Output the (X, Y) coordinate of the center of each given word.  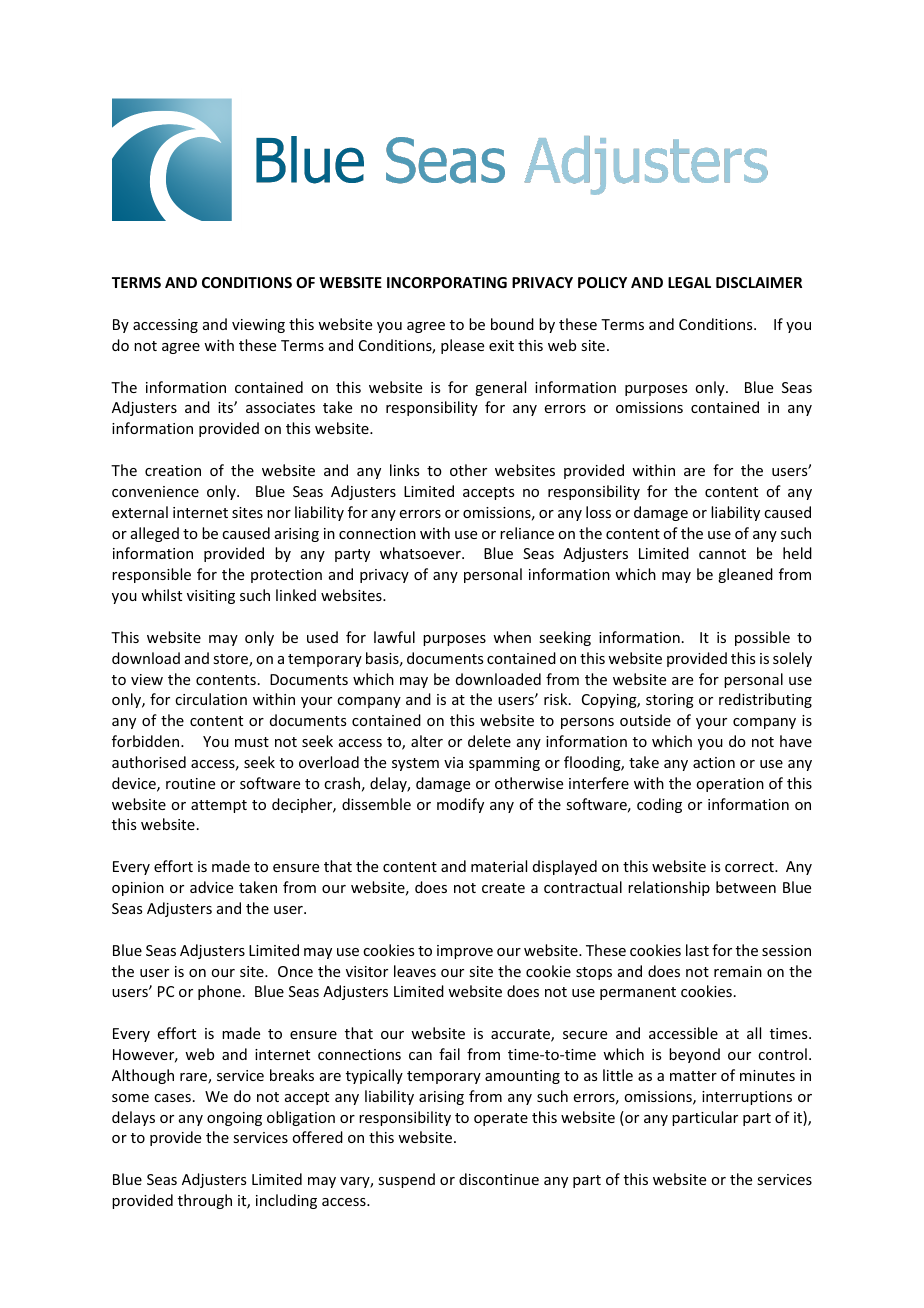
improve (465, 952)
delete (489, 741)
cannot (722, 554)
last (697, 950)
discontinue (499, 1179)
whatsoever (421, 553)
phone (219, 992)
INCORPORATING (447, 282)
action (714, 762)
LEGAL (689, 282)
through (205, 1201)
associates (280, 407)
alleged (155, 534)
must (252, 742)
